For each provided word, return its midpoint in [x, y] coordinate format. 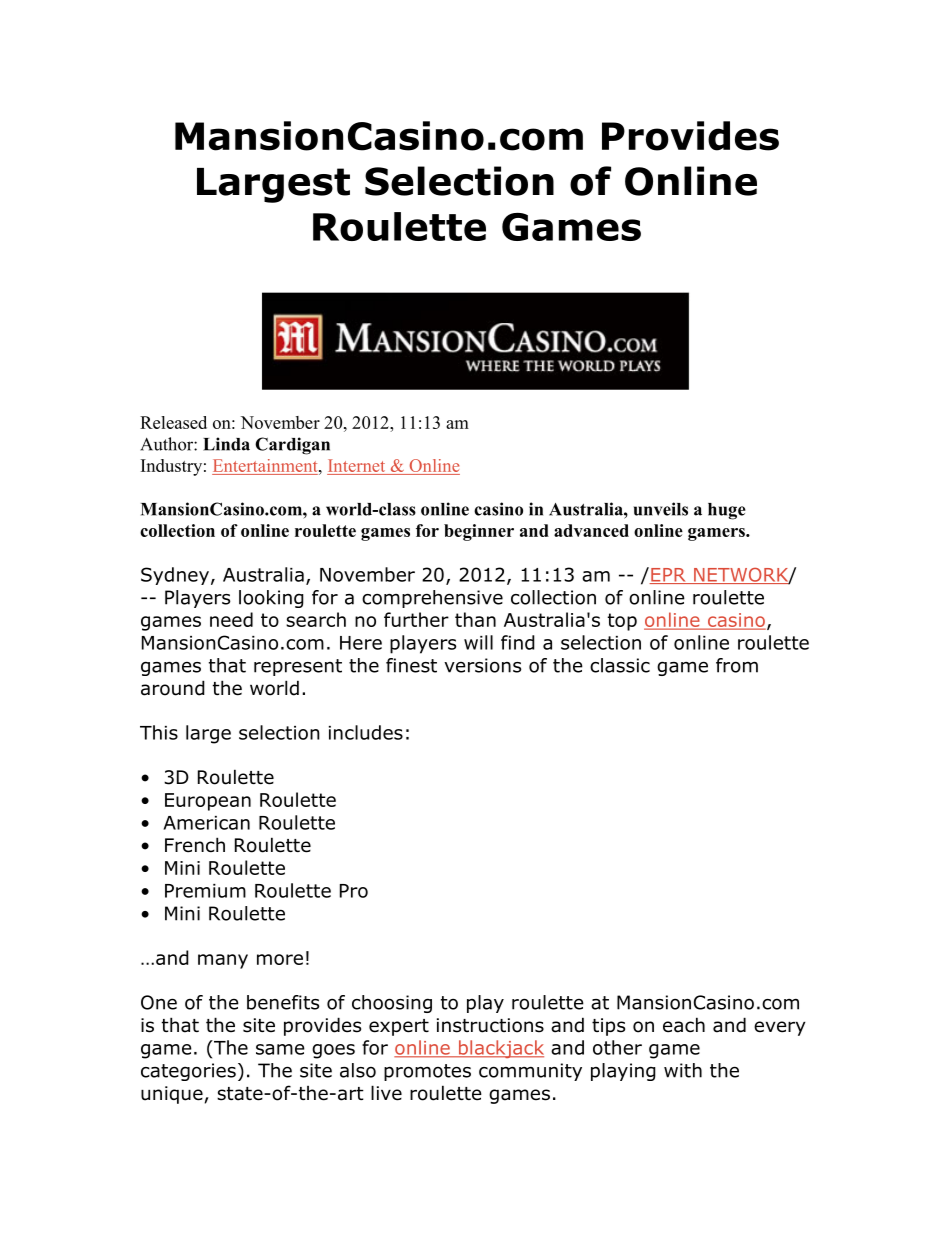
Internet [357, 467]
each [684, 1025]
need [231, 619]
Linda [226, 444]
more [280, 959]
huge [727, 511]
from [737, 665]
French [195, 845]
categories [188, 1072]
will [478, 642]
